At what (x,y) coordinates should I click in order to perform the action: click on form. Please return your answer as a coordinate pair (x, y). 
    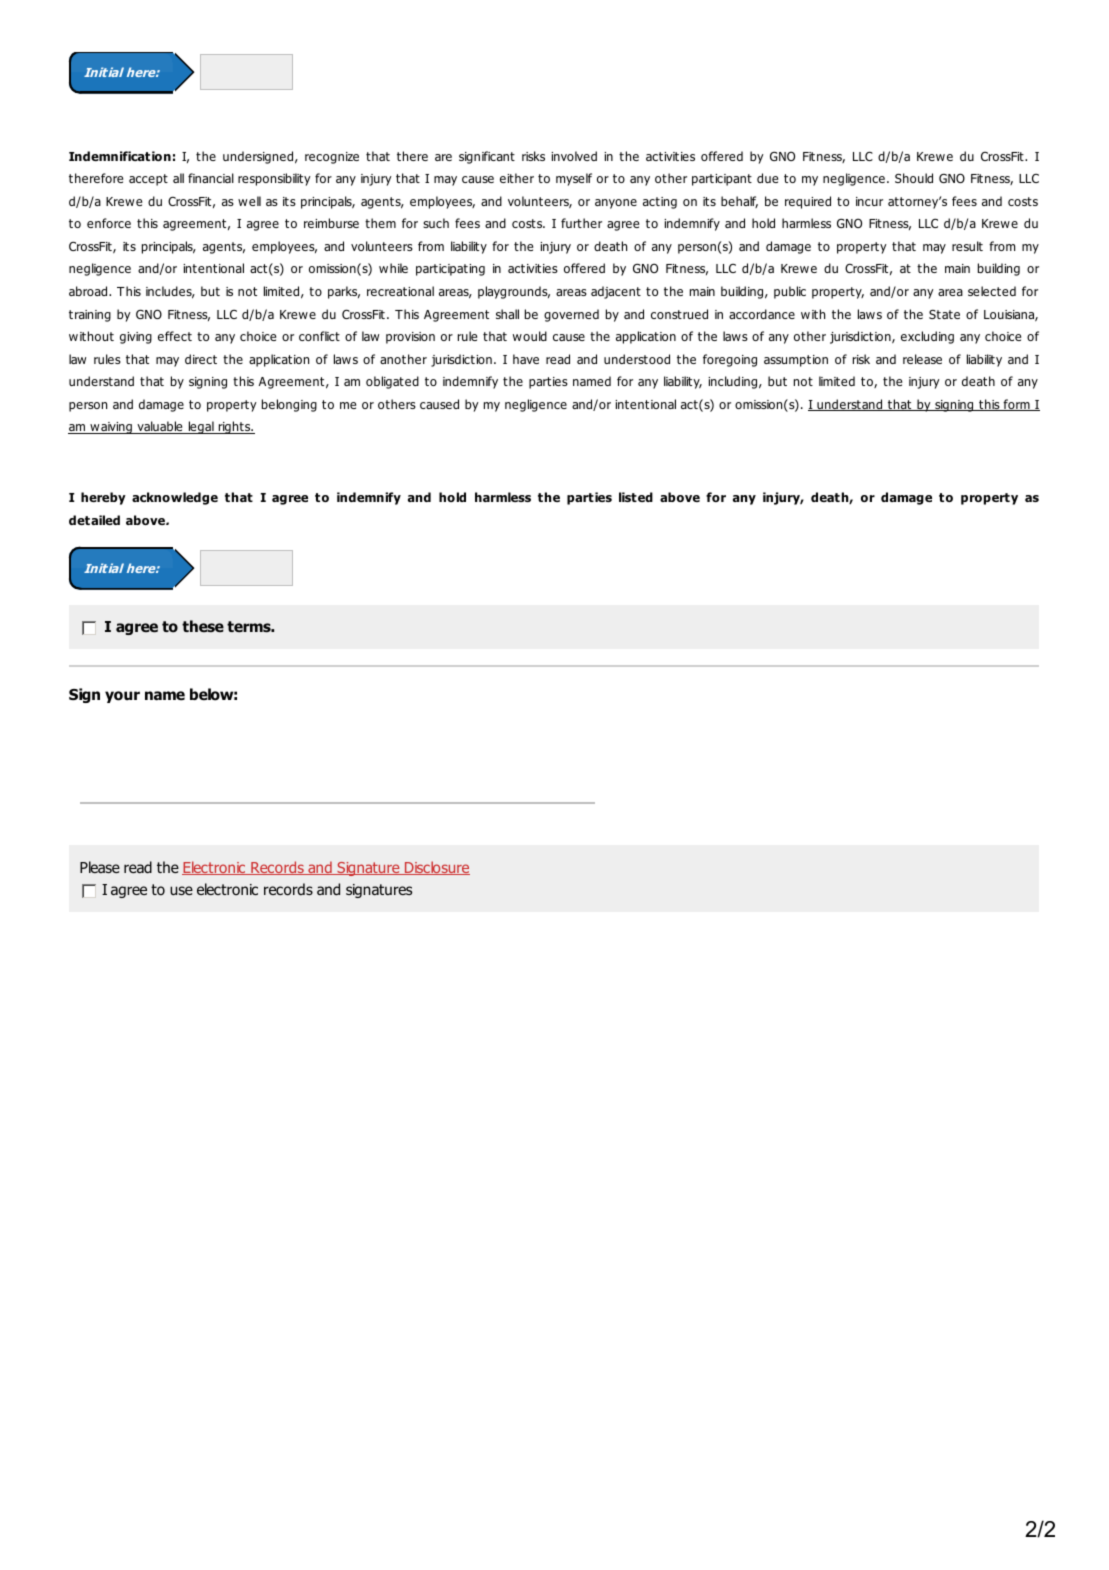
    Looking at the image, I should click on (1016, 405).
